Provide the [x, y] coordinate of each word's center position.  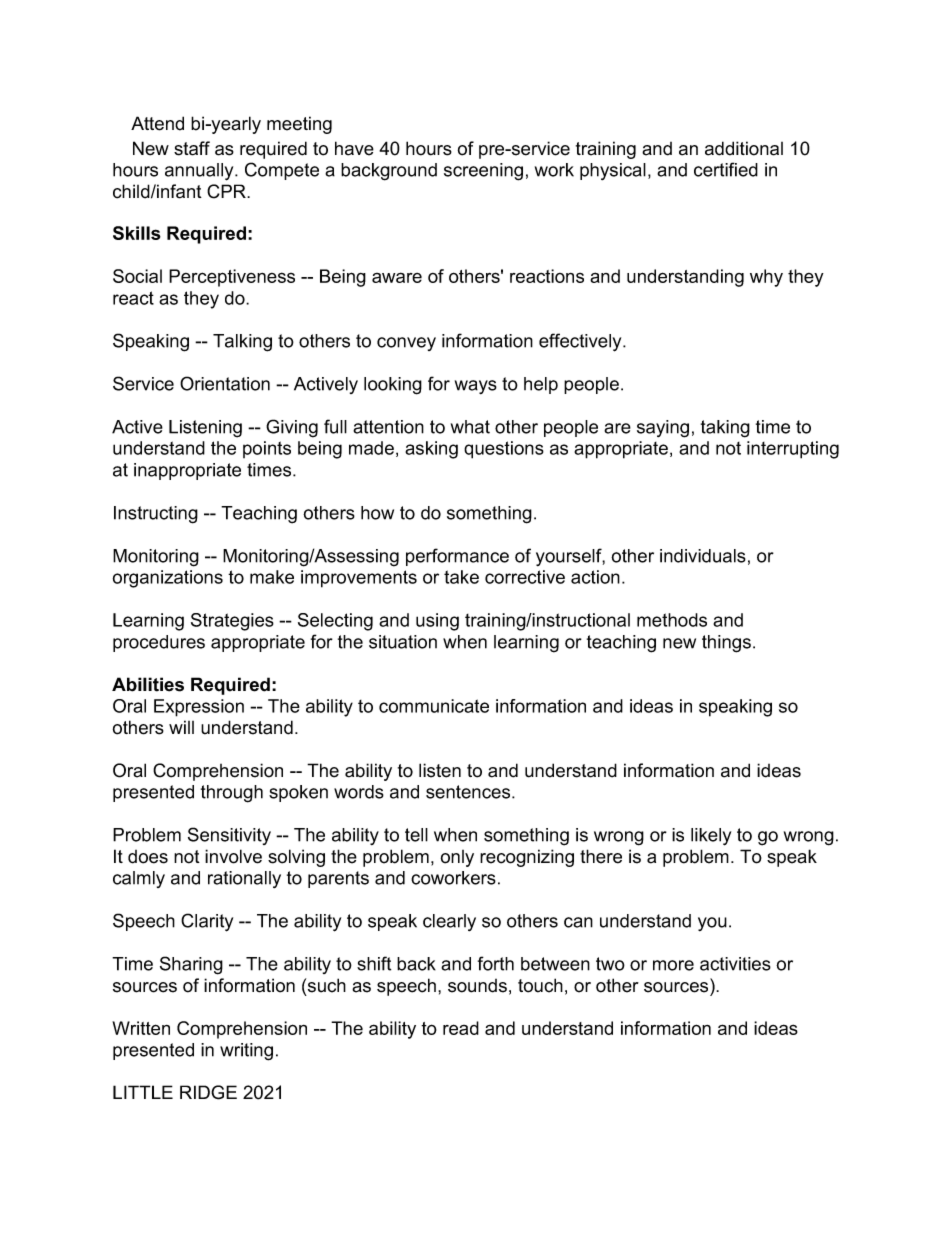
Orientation [225, 383]
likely [711, 837]
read [461, 1028]
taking [725, 429]
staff [192, 148]
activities [735, 964]
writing [246, 1052]
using [437, 622]
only [457, 858]
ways [476, 387]
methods [672, 620]
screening [483, 172]
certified [726, 169]
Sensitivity [229, 836]
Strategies [232, 622]
